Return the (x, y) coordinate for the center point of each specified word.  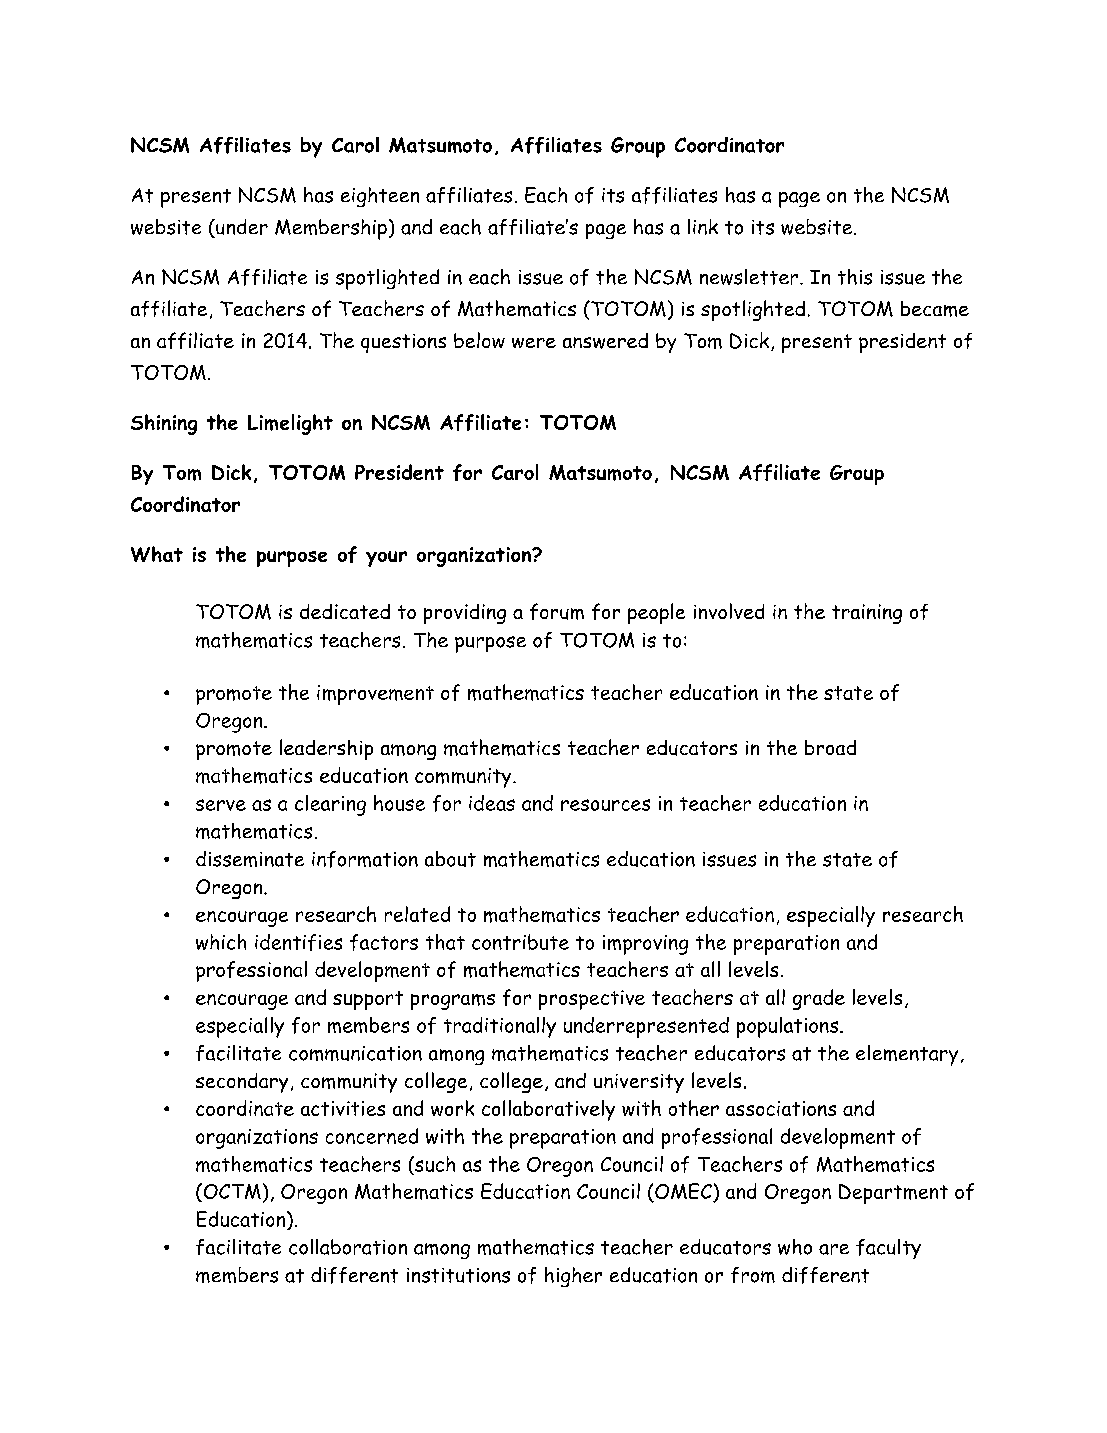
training (867, 614)
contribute (520, 942)
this (855, 277)
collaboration (348, 1247)
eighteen (380, 197)
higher (573, 1277)
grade (819, 999)
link (703, 227)
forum (557, 611)
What (157, 554)
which (221, 942)
